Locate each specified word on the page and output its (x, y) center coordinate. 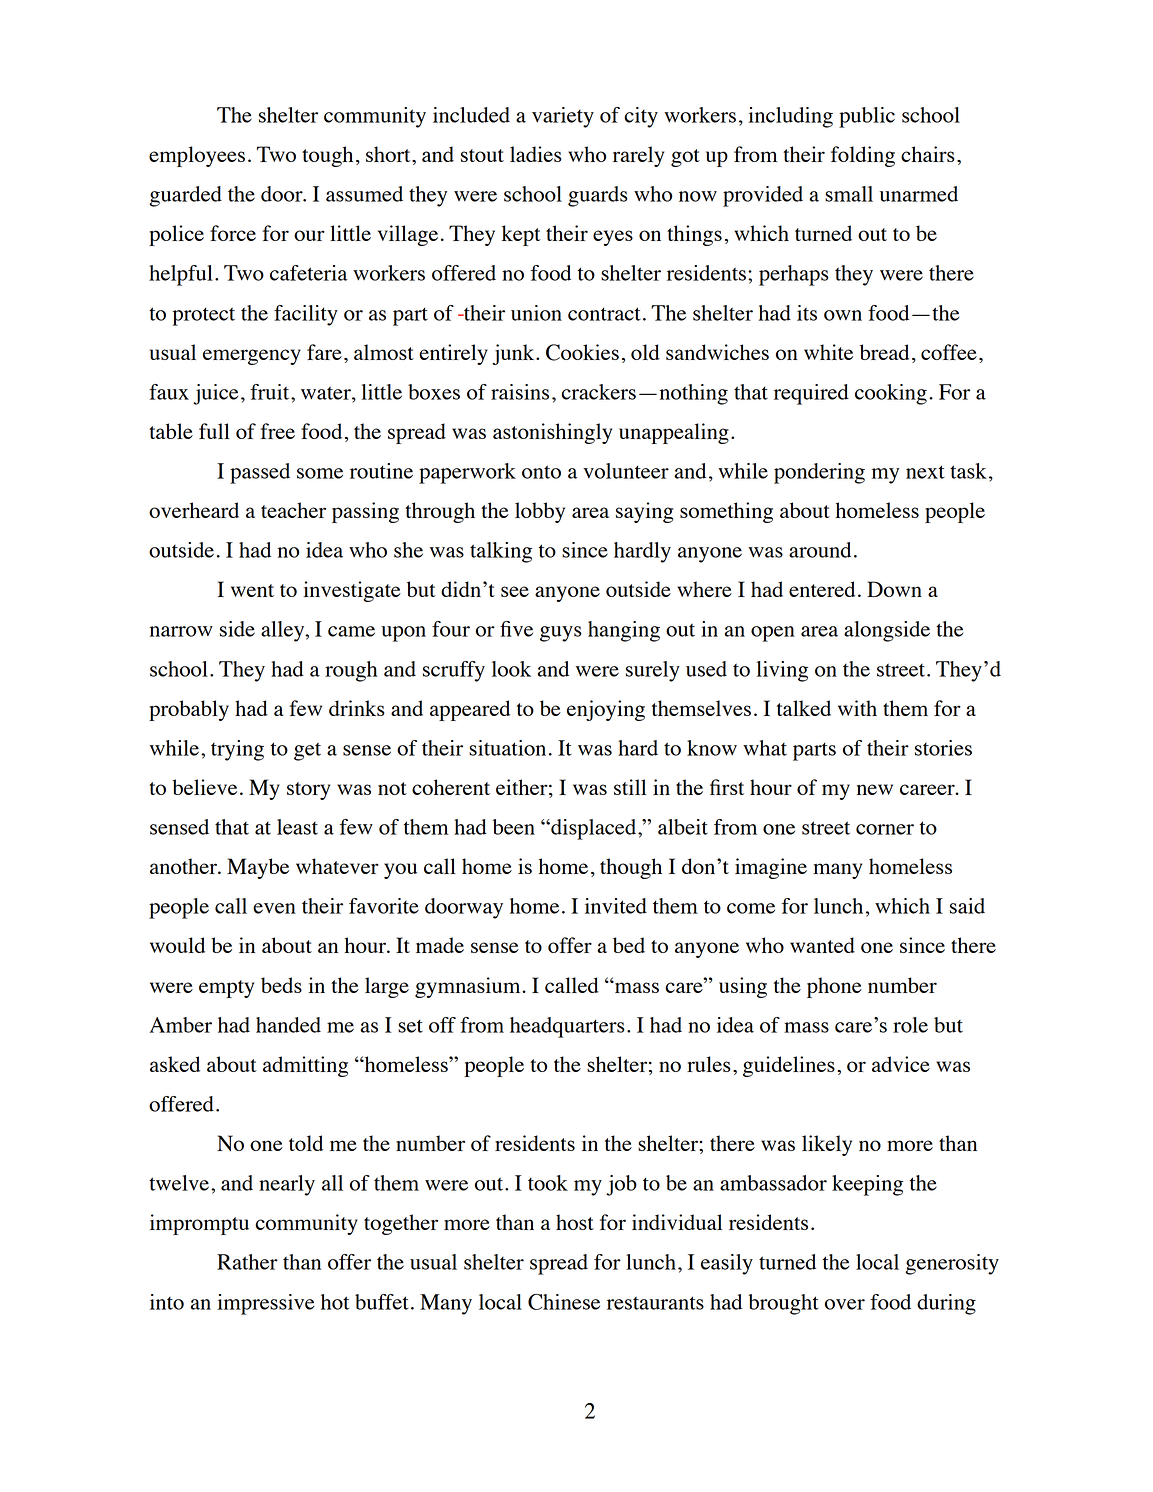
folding (863, 156)
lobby (540, 512)
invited (616, 906)
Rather (247, 1262)
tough (327, 156)
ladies (536, 154)
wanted (822, 945)
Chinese (564, 1302)
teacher (293, 510)
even (274, 908)
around (820, 550)
